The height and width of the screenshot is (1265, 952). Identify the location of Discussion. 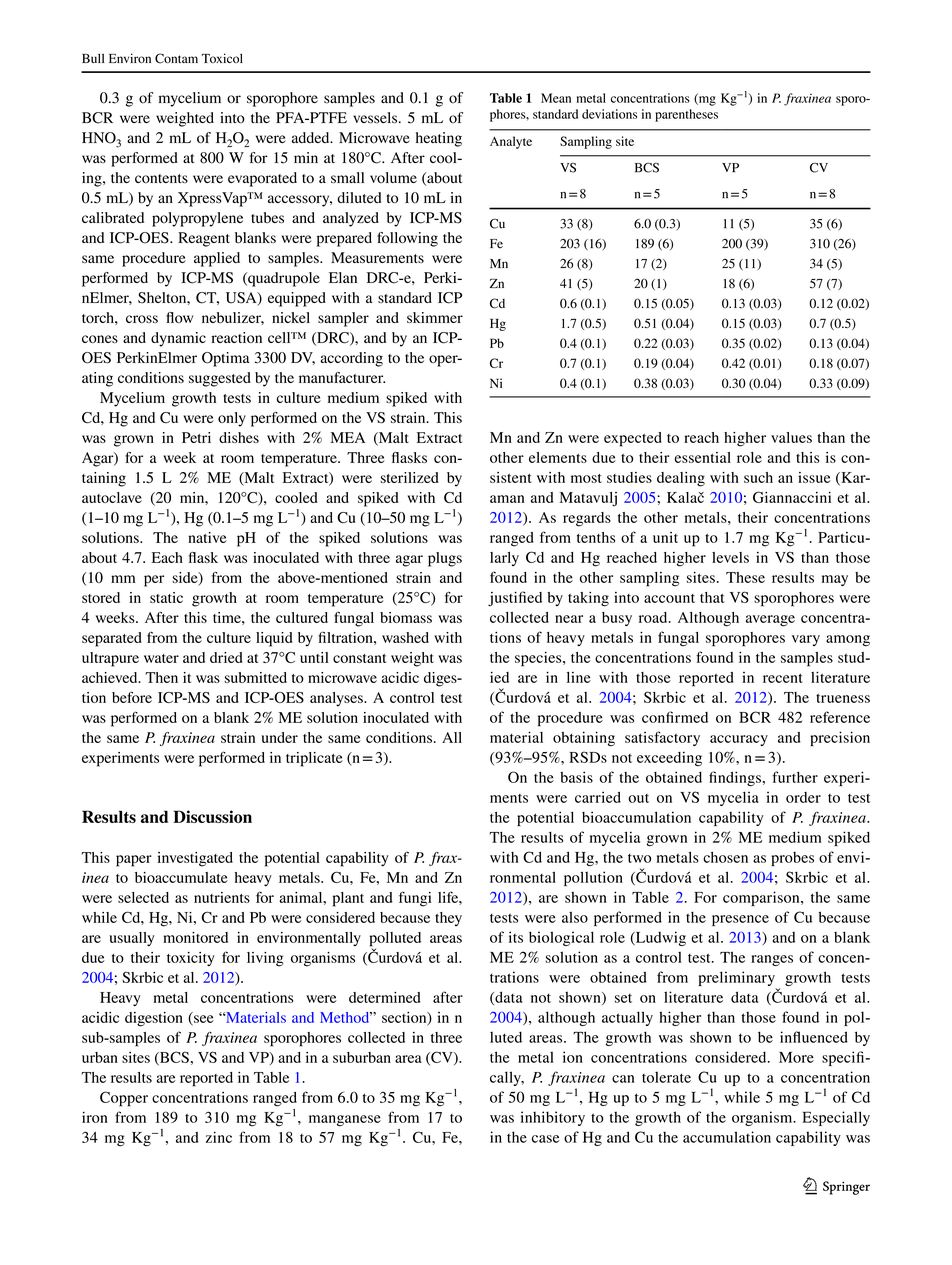
(212, 816).
